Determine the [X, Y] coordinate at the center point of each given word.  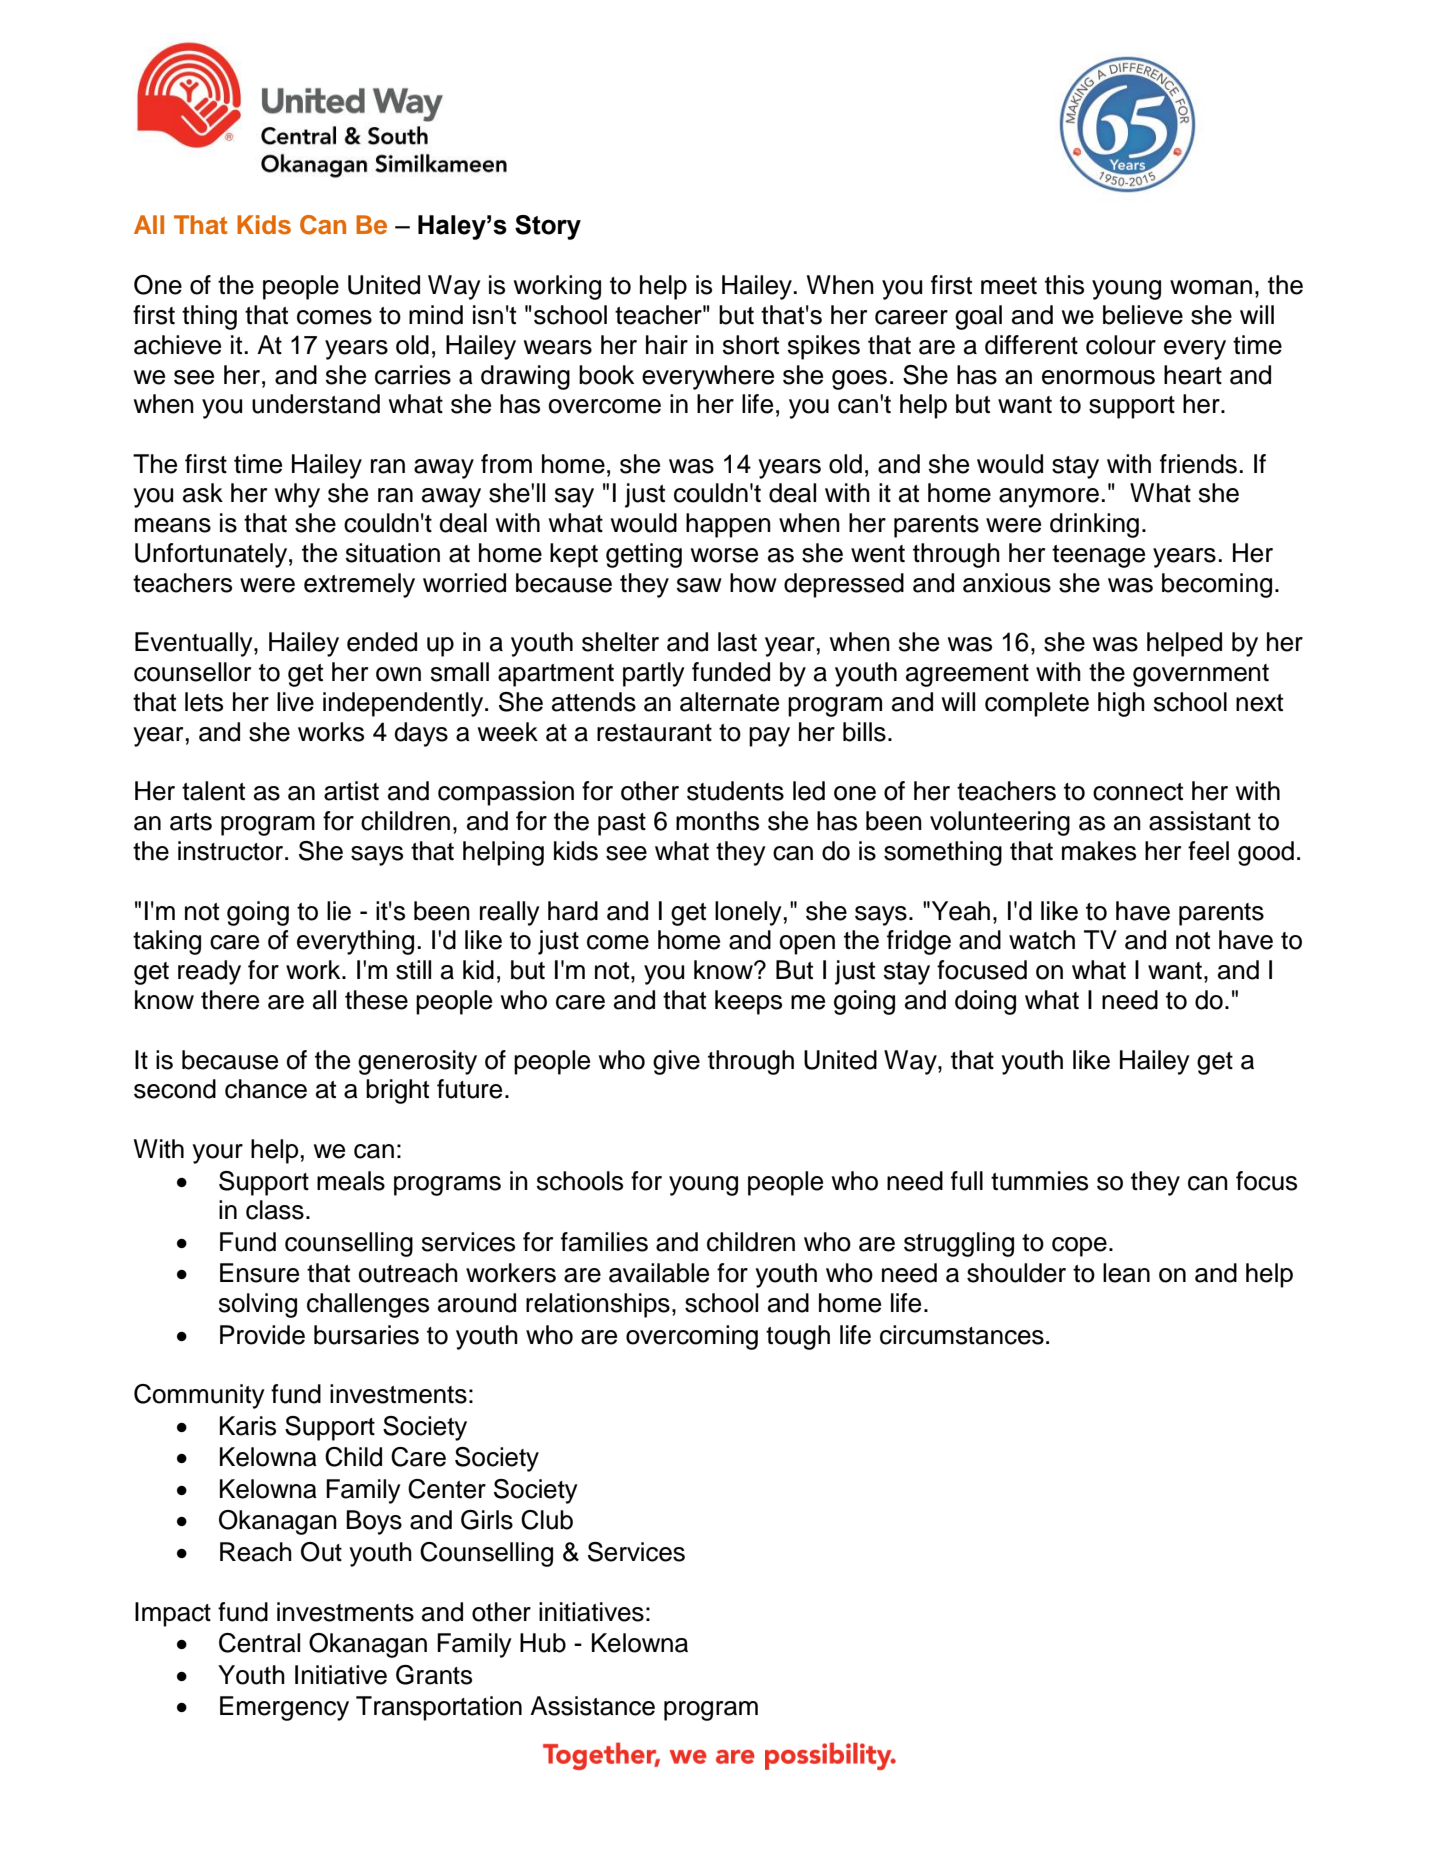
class [275, 1210]
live [295, 702]
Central [259, 1643]
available [659, 1273]
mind [436, 315]
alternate [729, 702]
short [751, 345]
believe [1143, 315]
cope [1079, 1247]
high [1121, 704]
